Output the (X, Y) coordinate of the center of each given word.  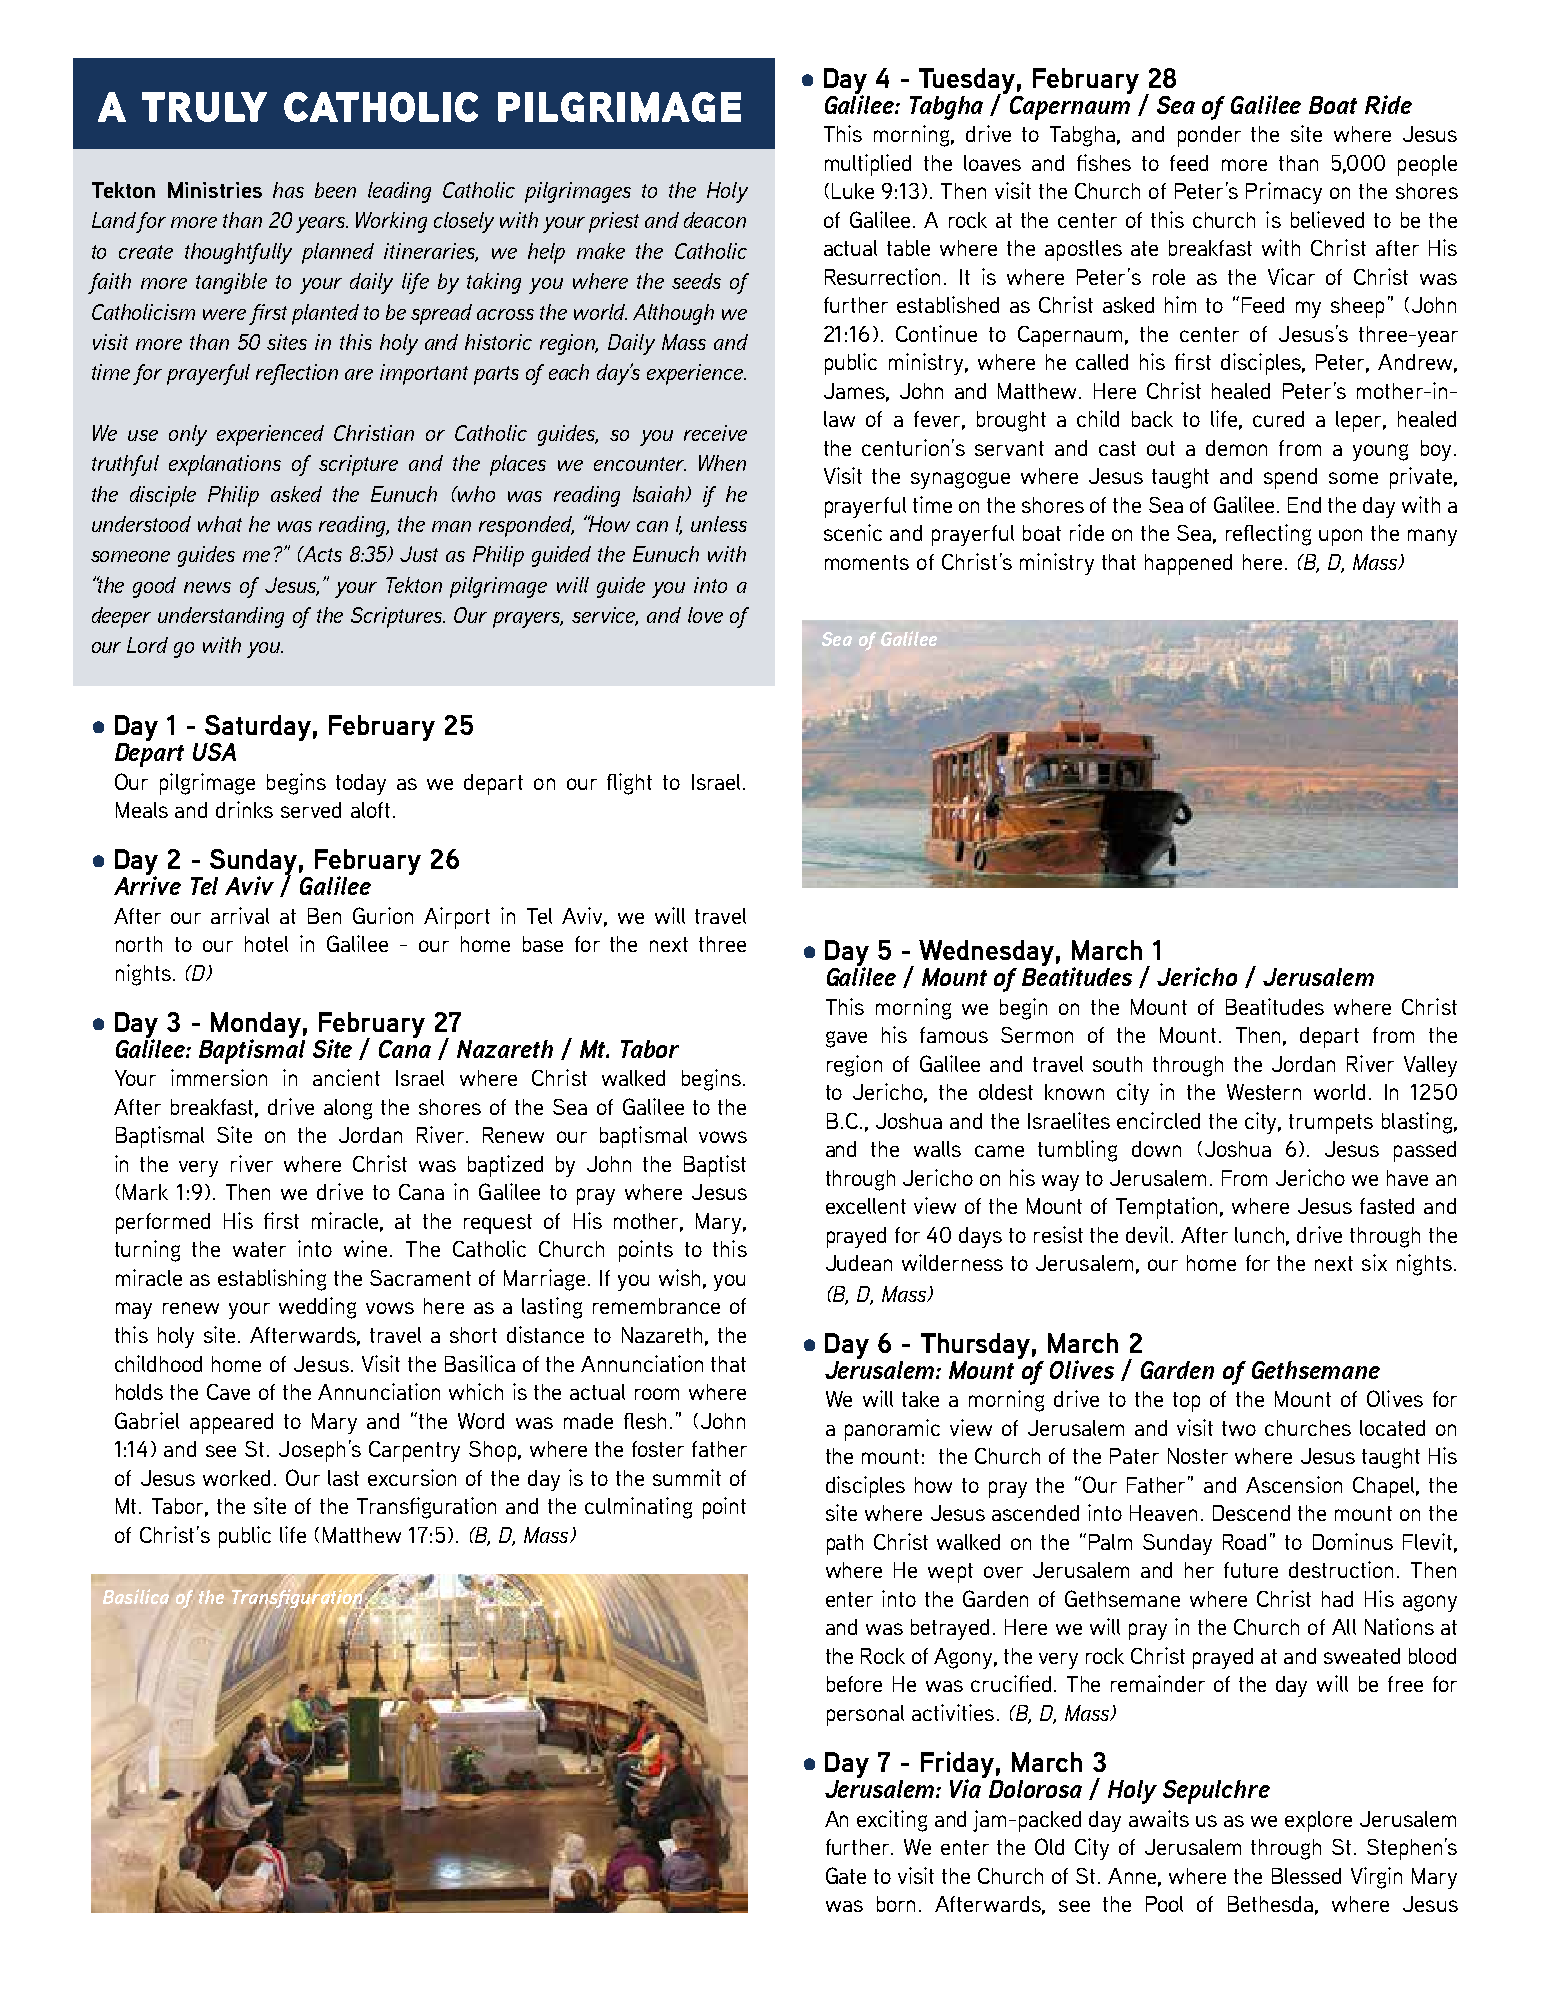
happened (1188, 564)
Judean (859, 1263)
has (288, 190)
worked (236, 1478)
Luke (853, 191)
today (361, 784)
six (1374, 1262)
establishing (272, 1280)
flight (629, 784)
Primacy (1284, 193)
